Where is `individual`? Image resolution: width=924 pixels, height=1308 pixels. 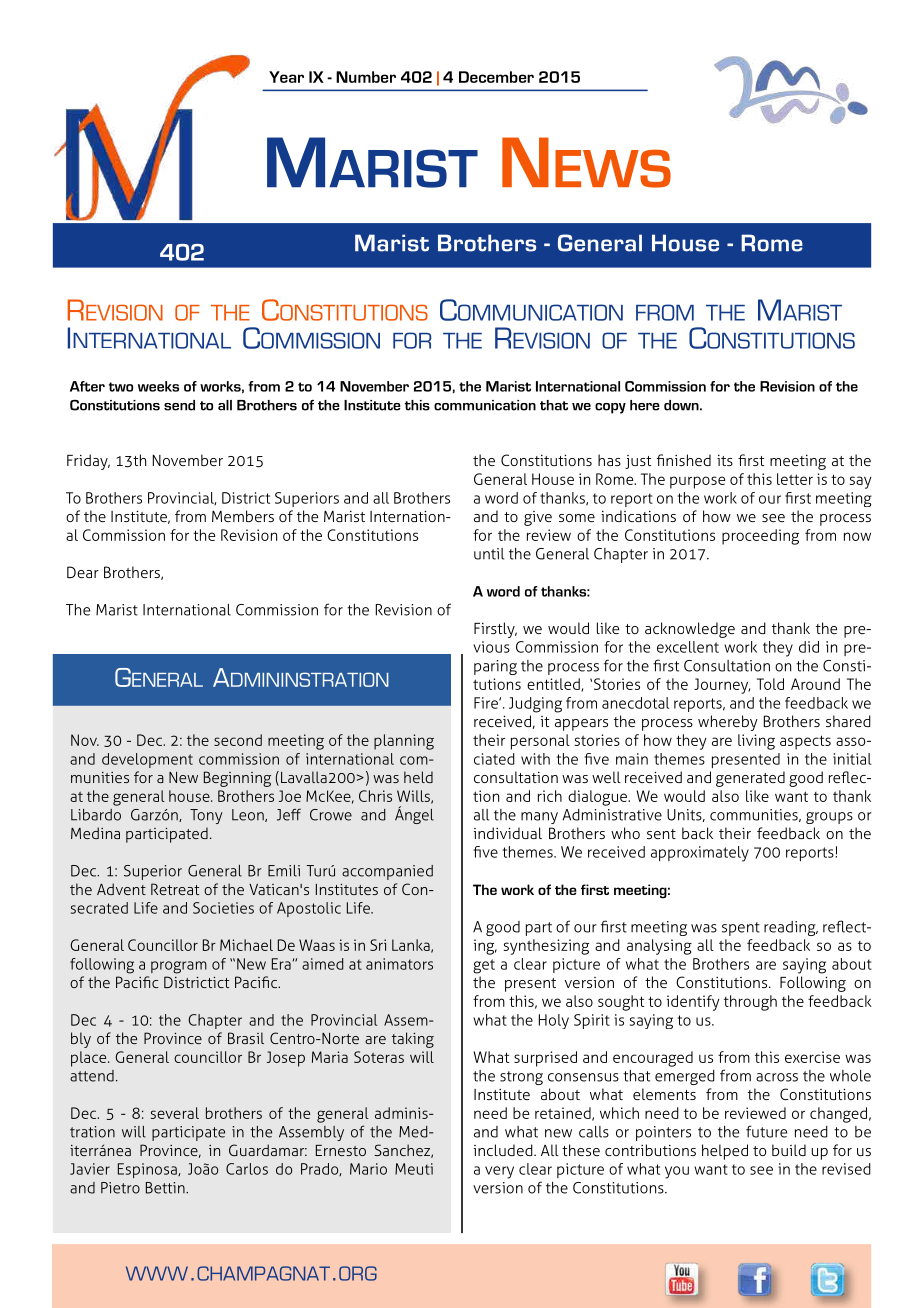 individual is located at coordinates (508, 833).
